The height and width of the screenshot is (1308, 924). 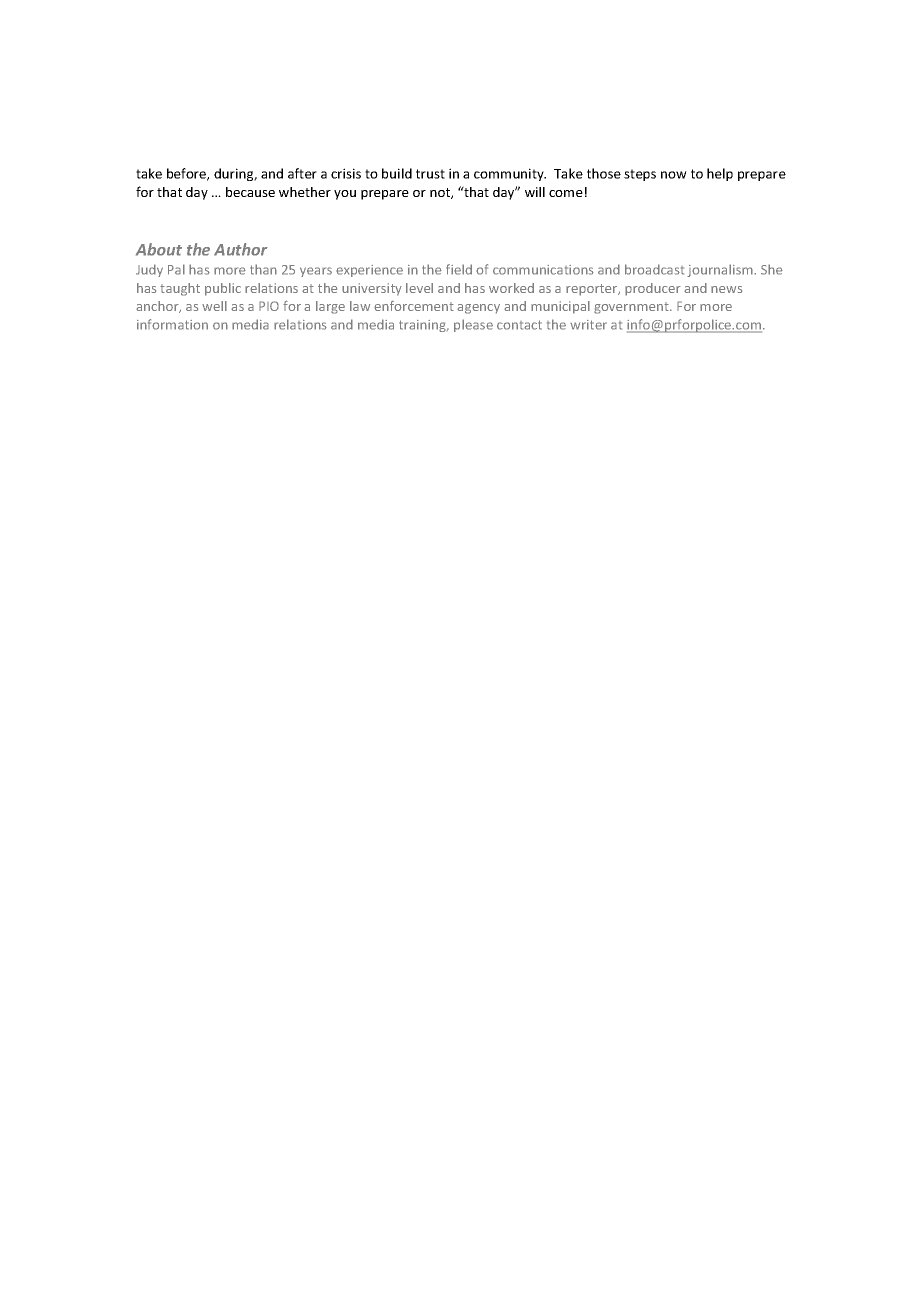 I want to click on news, so click(x=726, y=289).
